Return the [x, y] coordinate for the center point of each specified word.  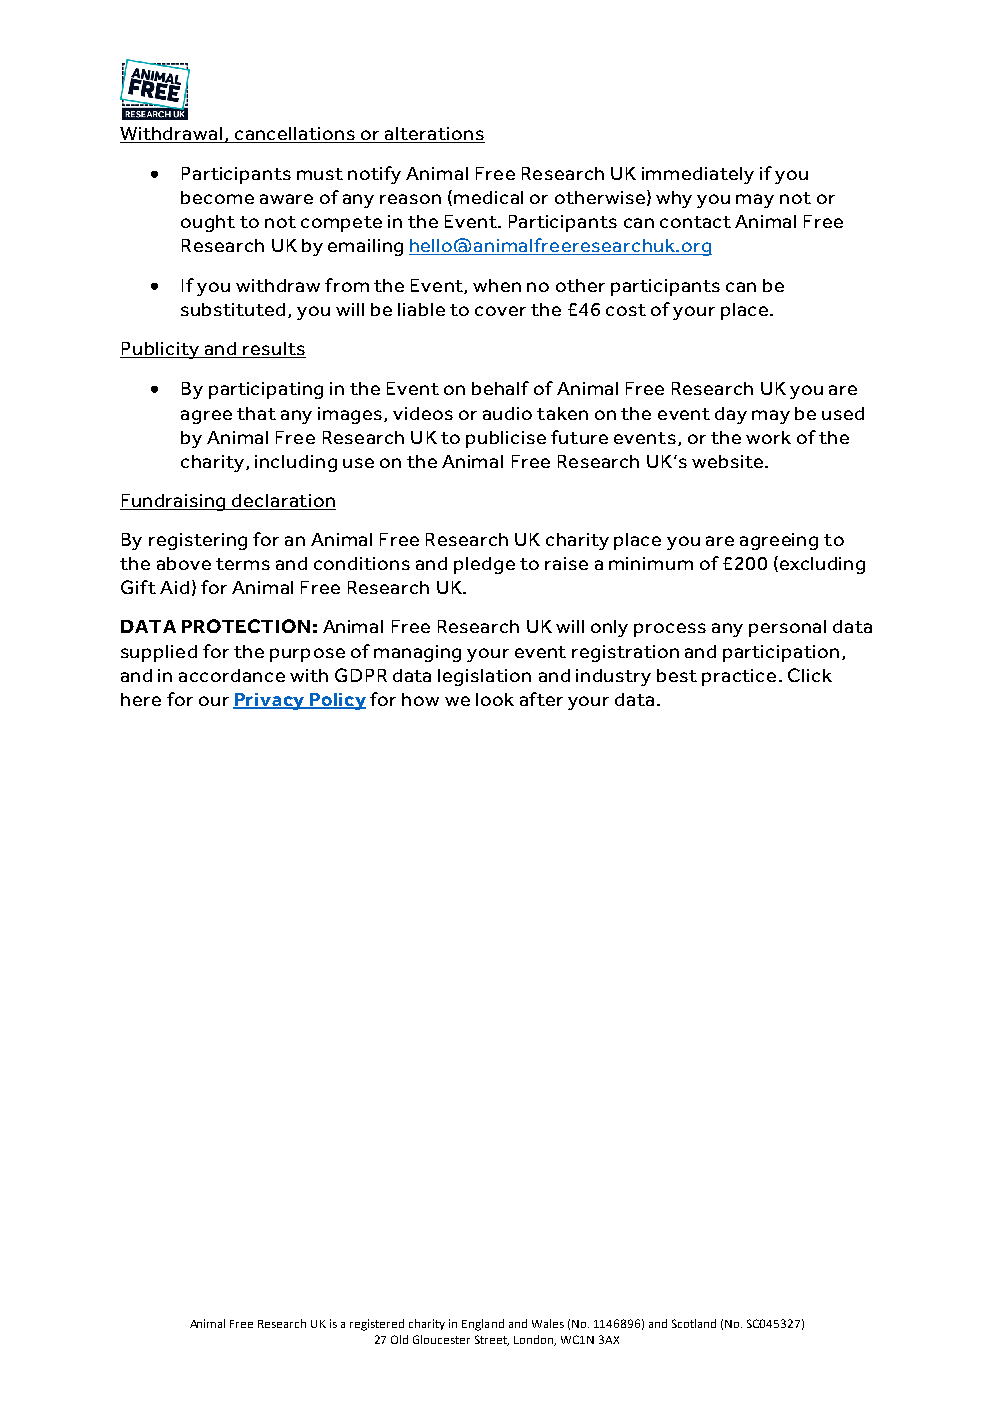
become [217, 197]
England [483, 1325]
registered [377, 1325]
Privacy [270, 701]
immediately [698, 175]
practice [739, 677]
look [495, 699]
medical [488, 197]
